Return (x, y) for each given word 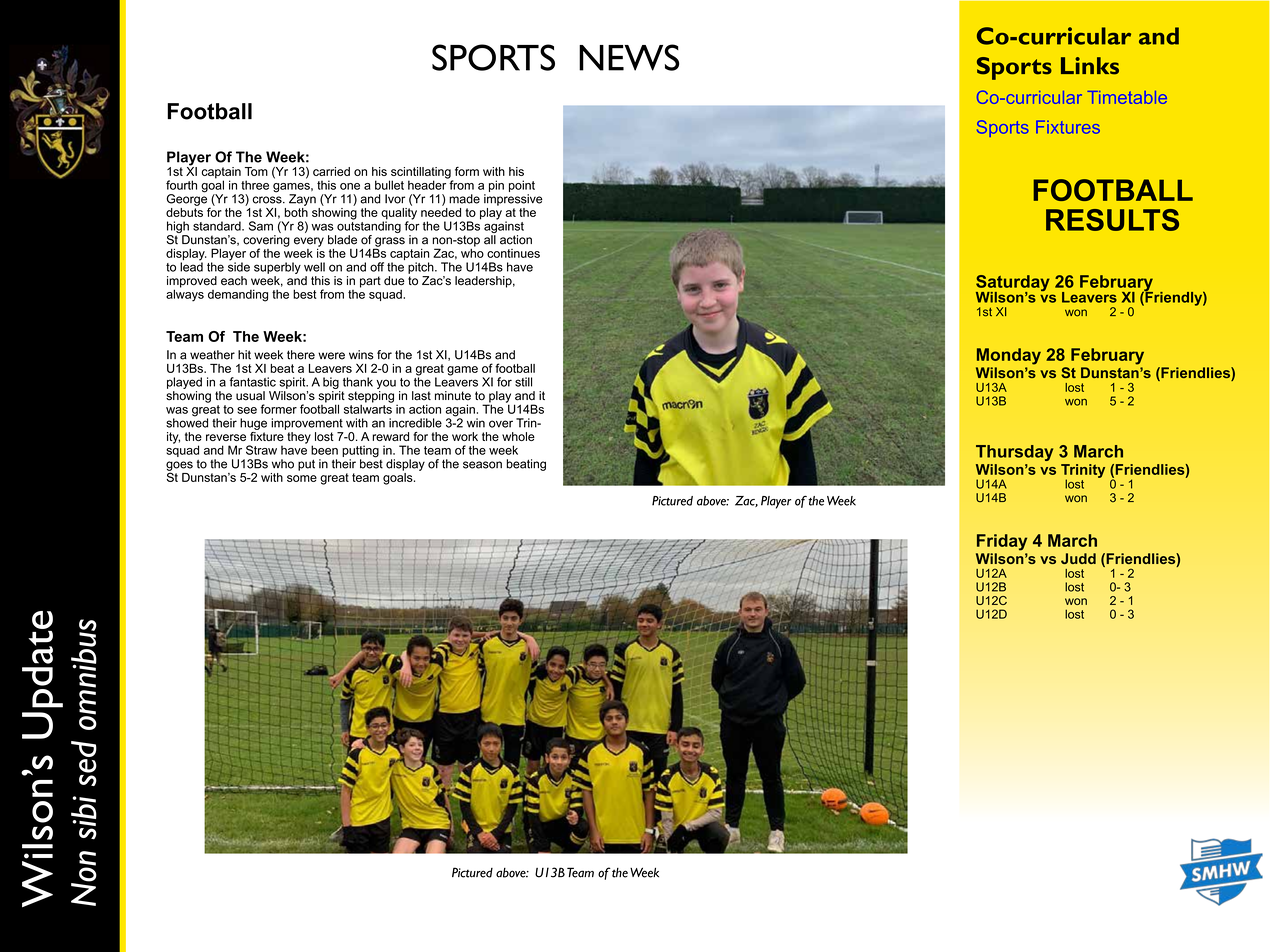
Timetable (1127, 97)
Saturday (1013, 284)
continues (513, 253)
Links (1090, 66)
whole (518, 436)
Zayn (302, 200)
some (302, 478)
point (522, 186)
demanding (238, 295)
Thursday (1014, 453)
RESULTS (1112, 220)
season (482, 465)
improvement (307, 424)
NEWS (629, 57)
